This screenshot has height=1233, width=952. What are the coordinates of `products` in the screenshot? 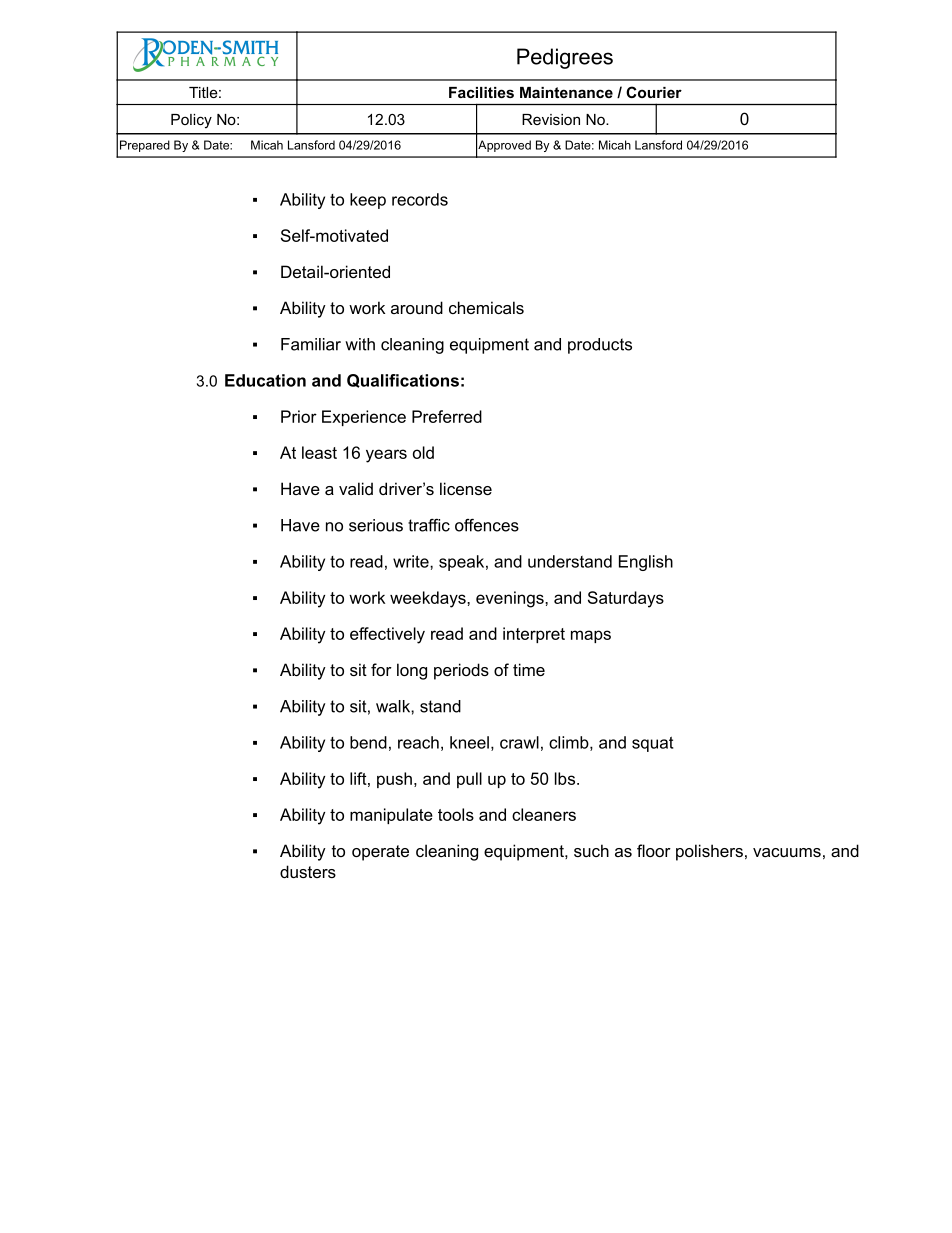 It's located at (600, 346).
